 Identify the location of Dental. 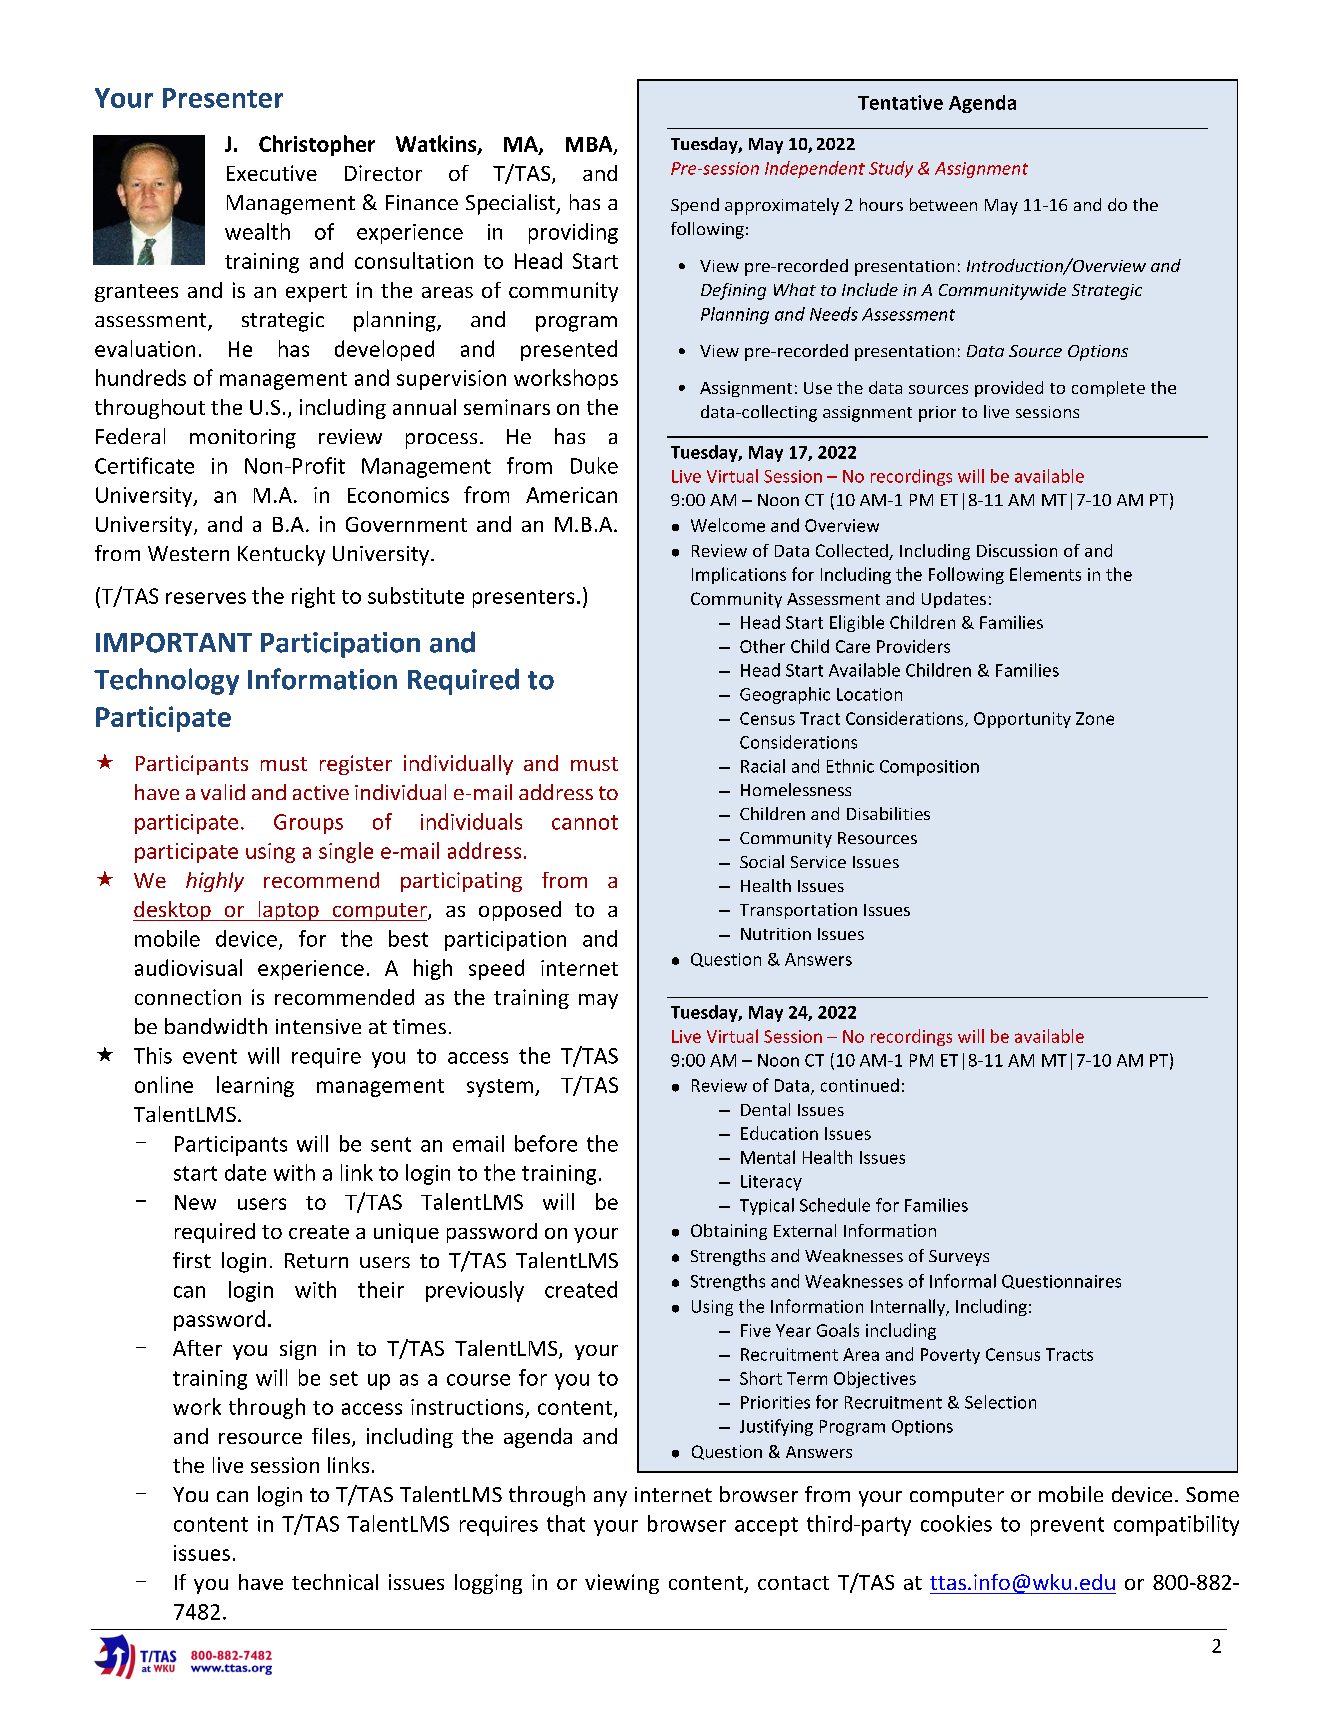
(765, 1109).
